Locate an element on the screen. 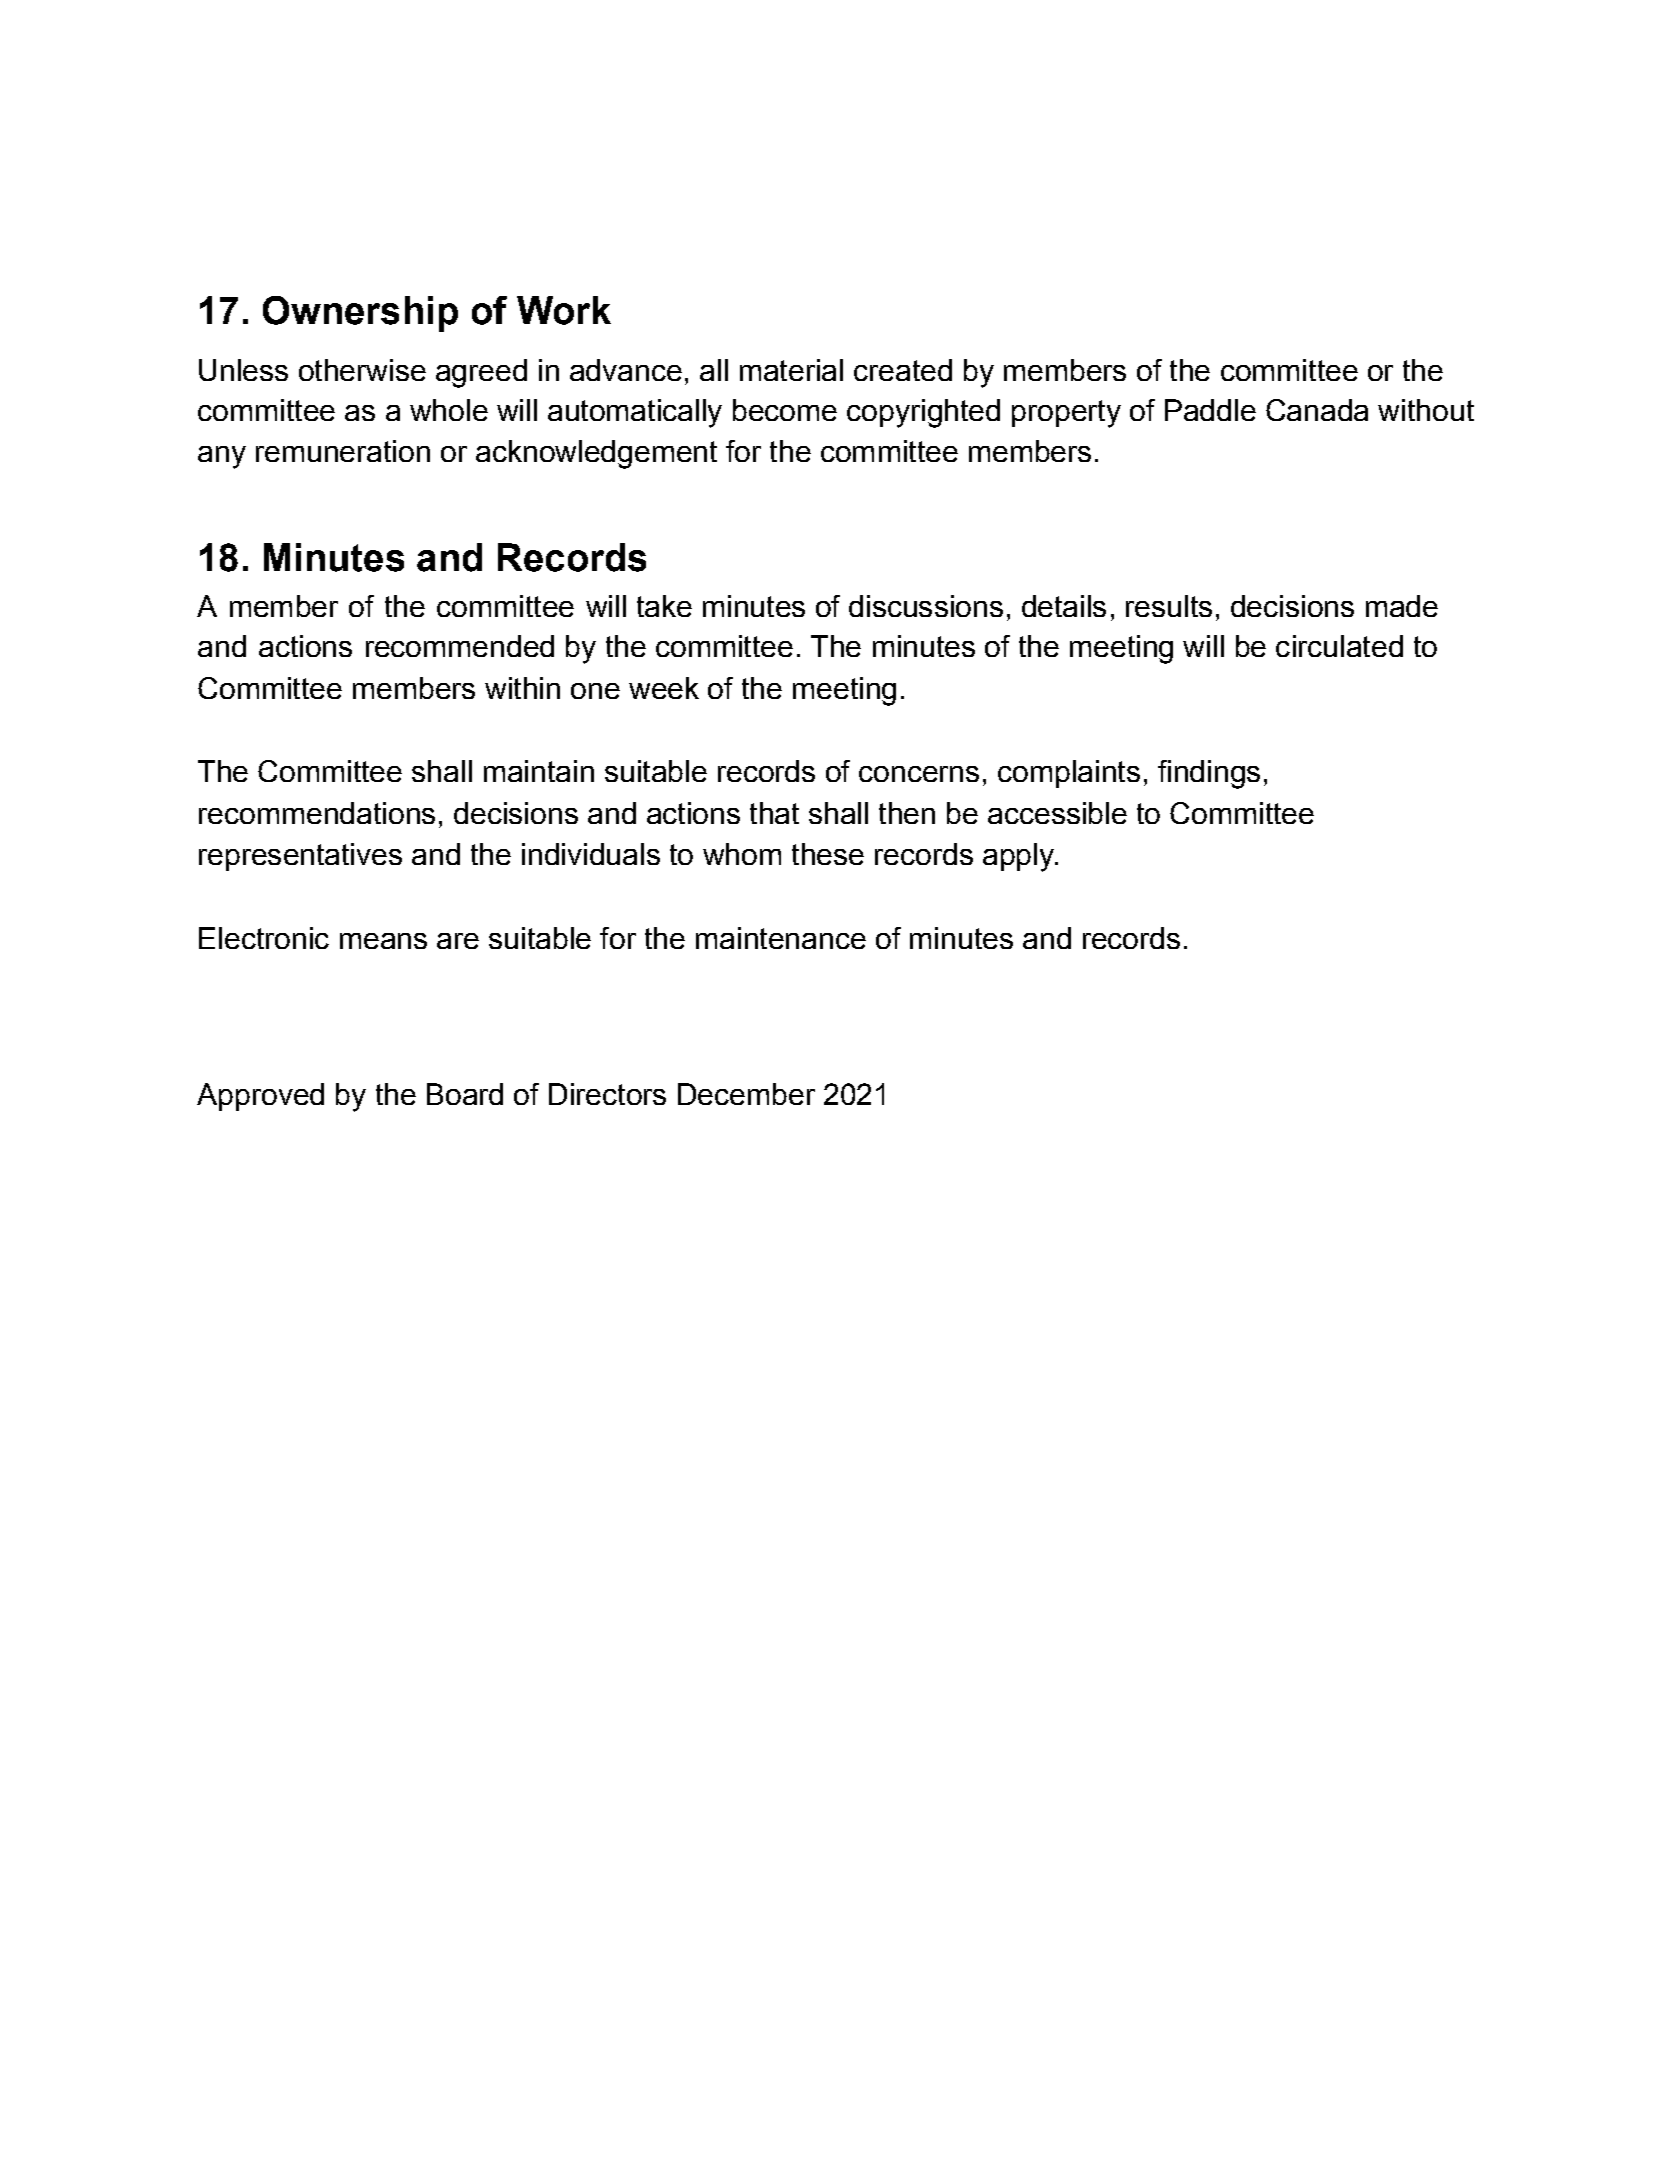 Image resolution: width=1676 pixels, height=2169 pixels. results is located at coordinates (1169, 606).
